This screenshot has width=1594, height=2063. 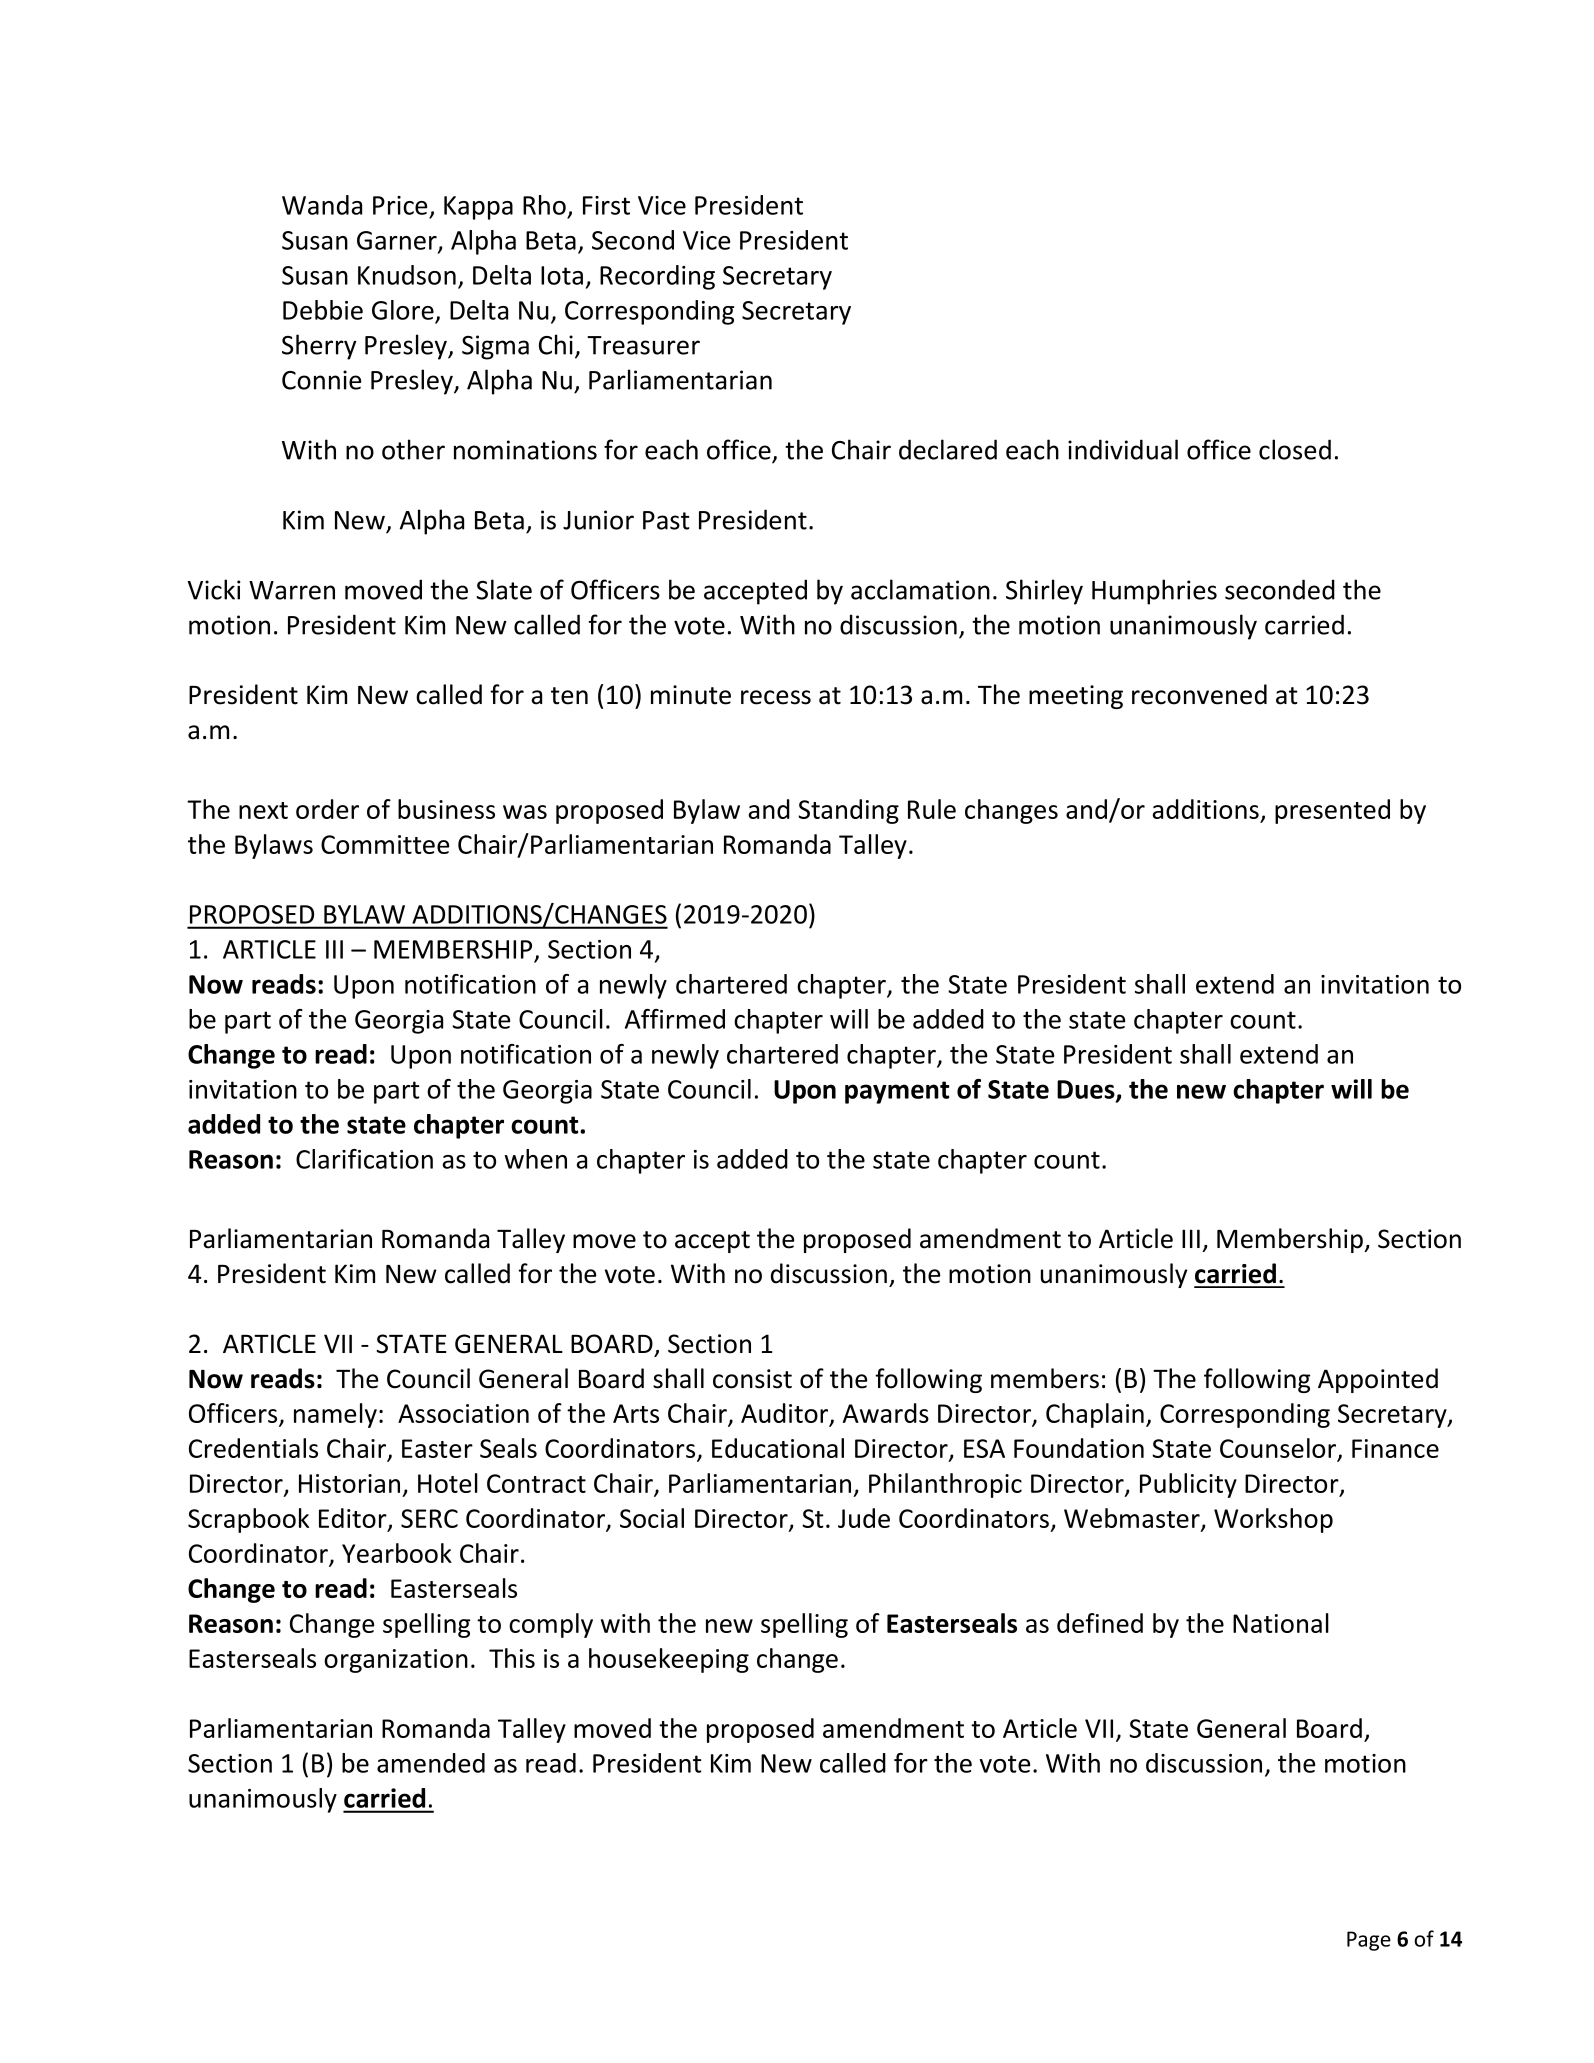 I want to click on Standing, so click(x=848, y=811).
